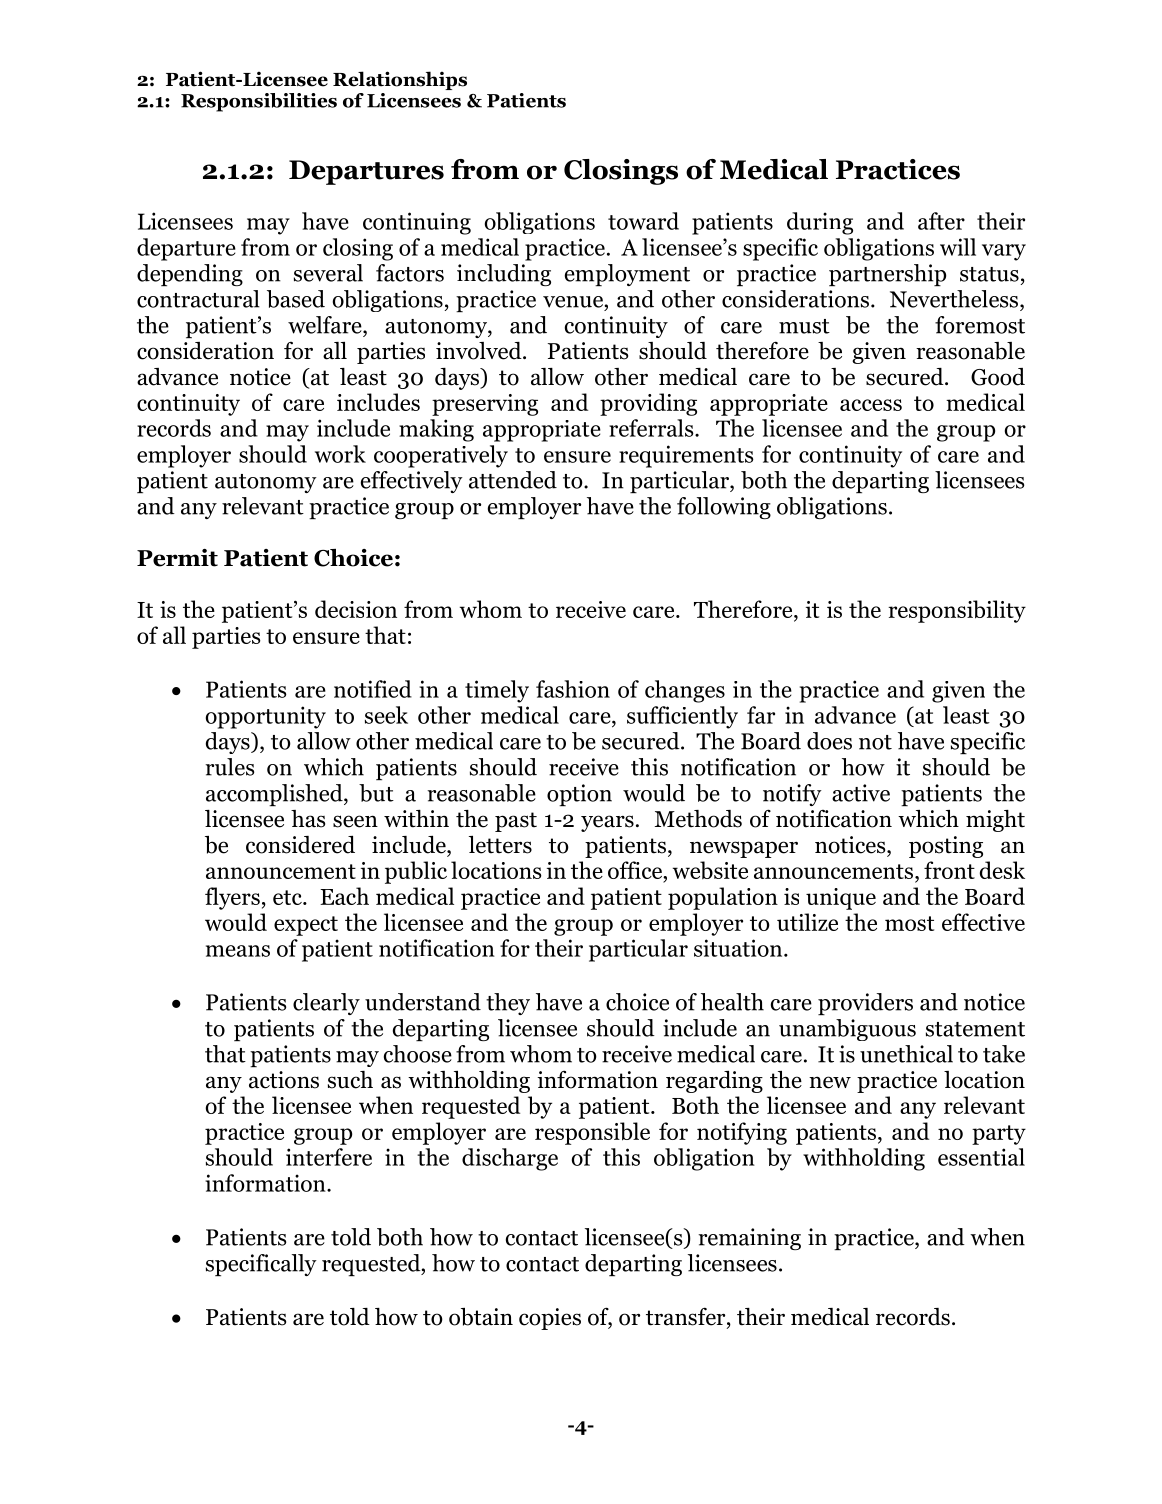  What do you see at coordinates (340, 454) in the screenshot?
I see `work` at bounding box center [340, 454].
